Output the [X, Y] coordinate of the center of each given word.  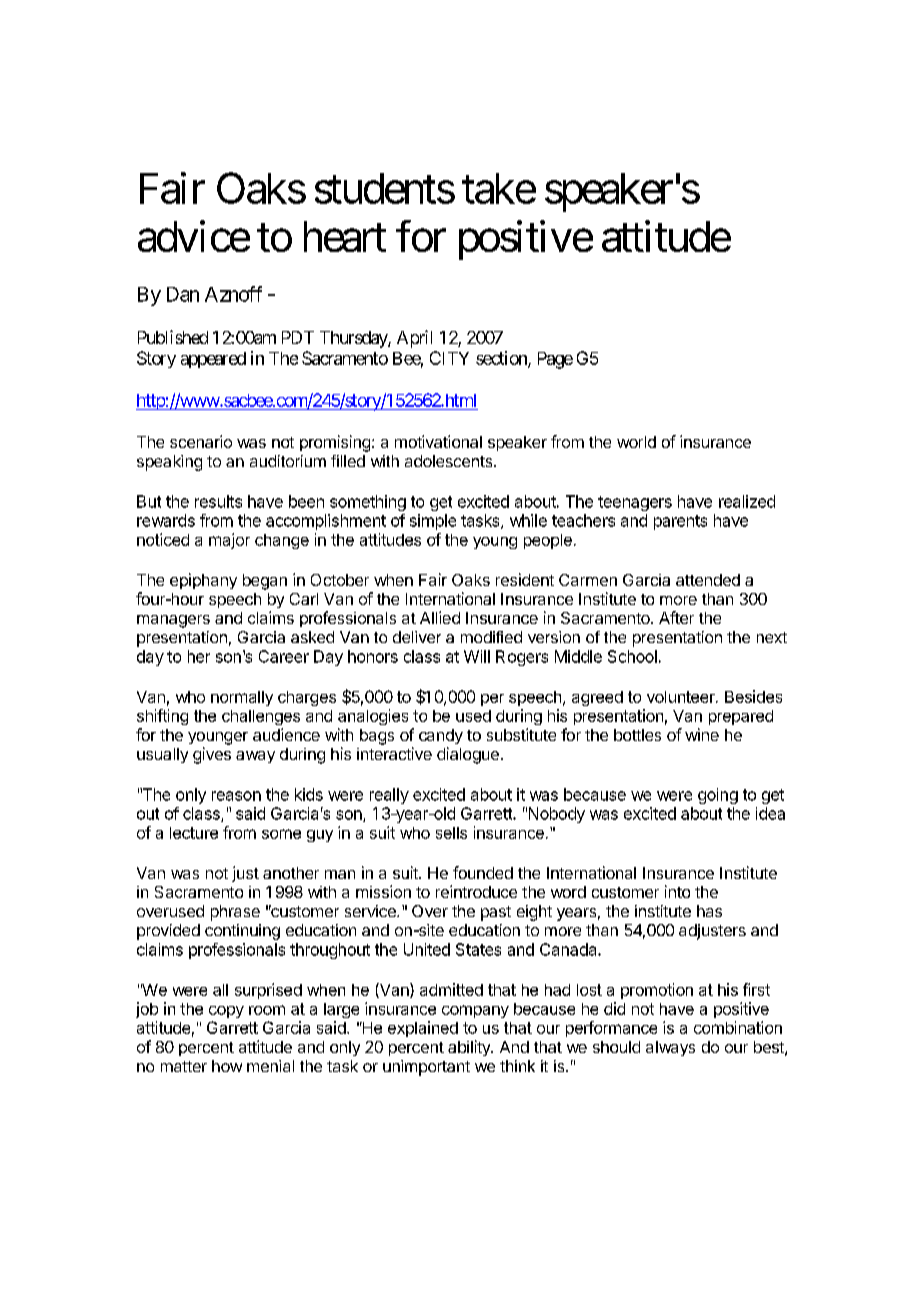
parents [680, 522]
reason [236, 796]
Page [555, 360]
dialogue [468, 755]
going [718, 796]
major [229, 541]
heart [345, 236]
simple [433, 522]
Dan [183, 294]
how [227, 1066]
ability [470, 1048]
